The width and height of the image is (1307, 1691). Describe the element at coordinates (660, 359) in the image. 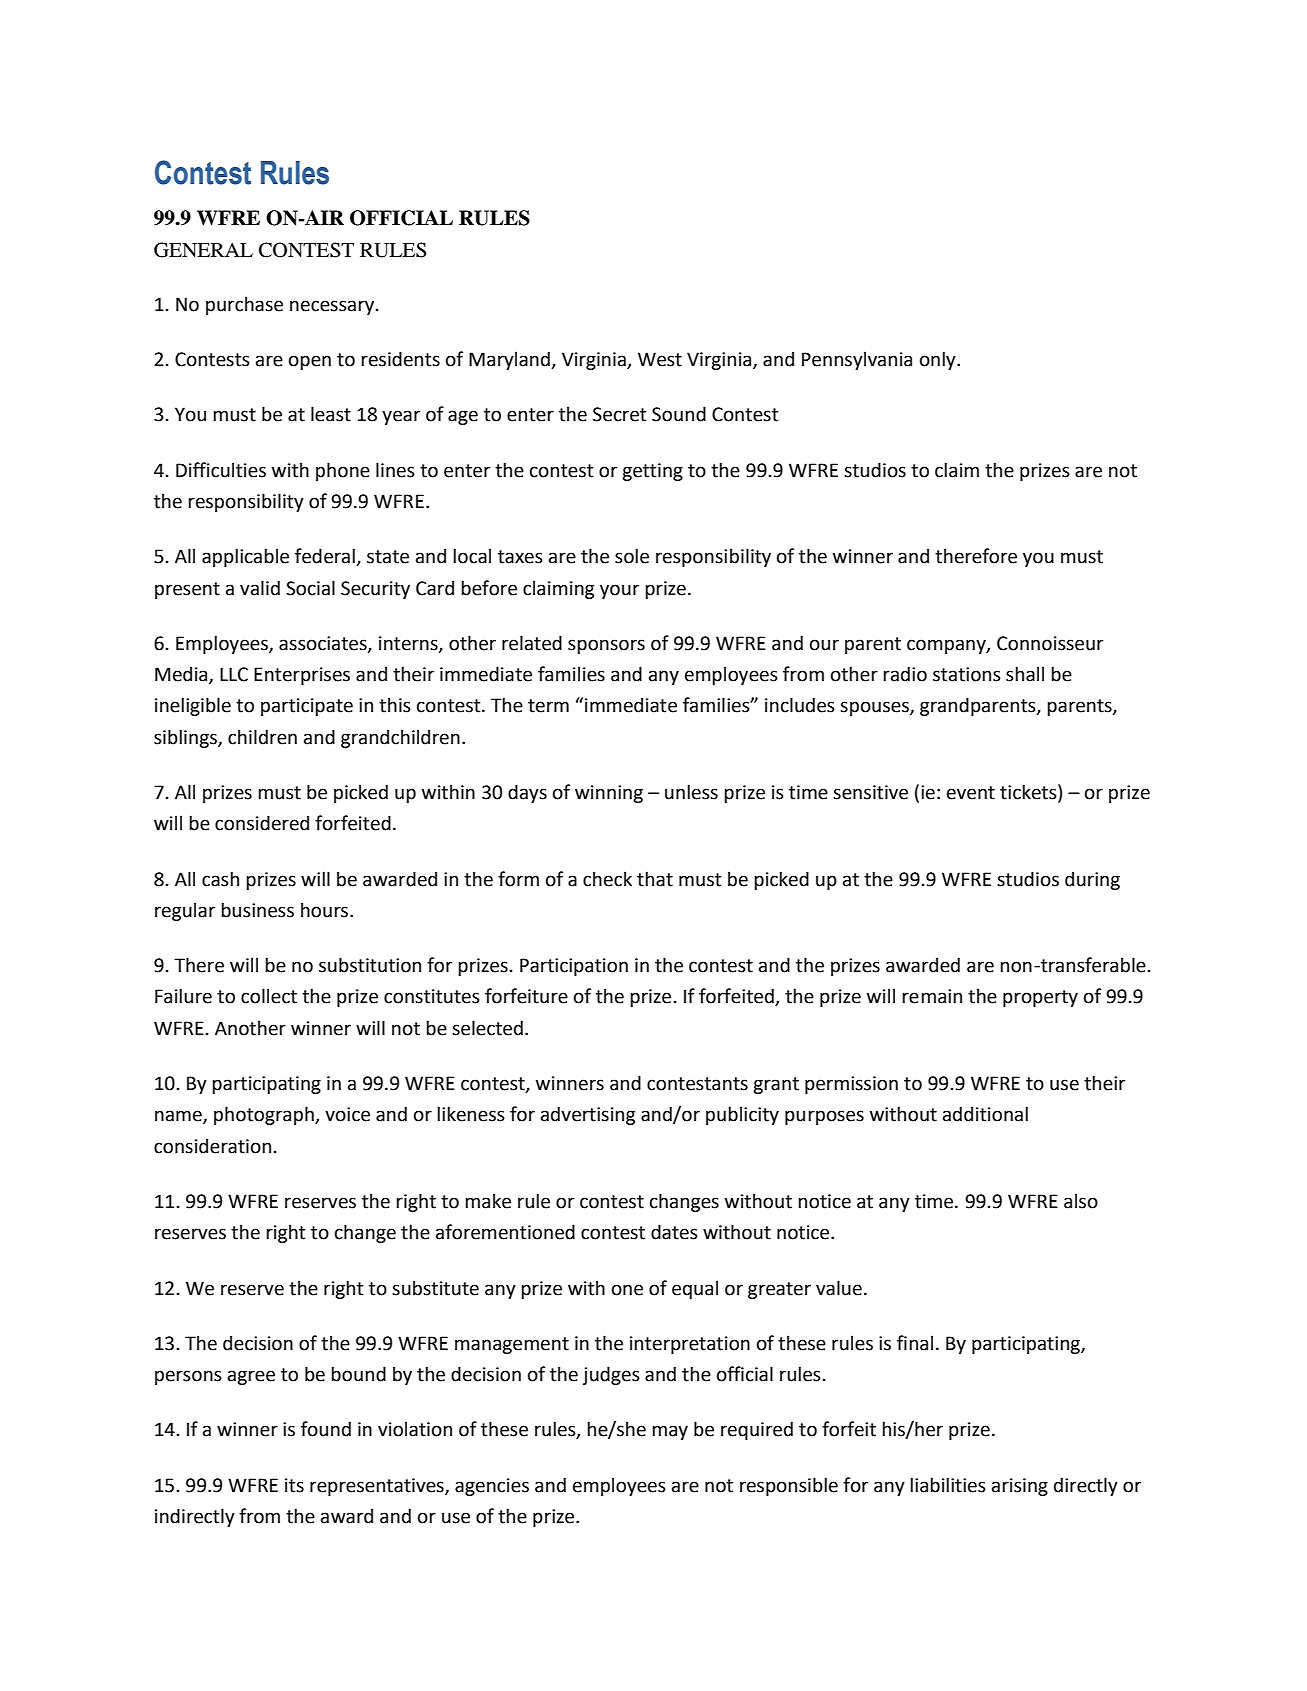

I see `West` at that location.
